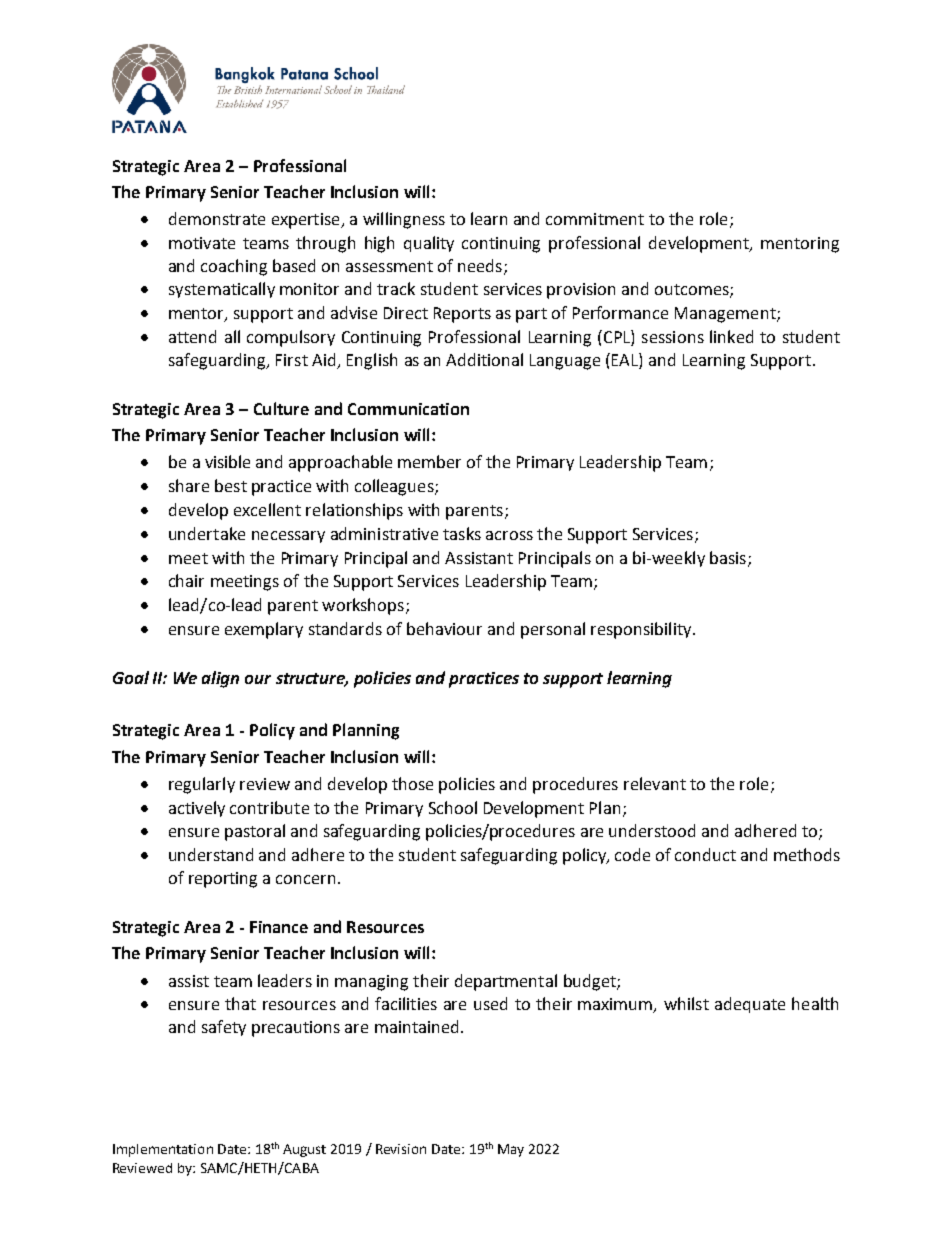 The image size is (952, 1233). I want to click on outcomes, so click(693, 291).
